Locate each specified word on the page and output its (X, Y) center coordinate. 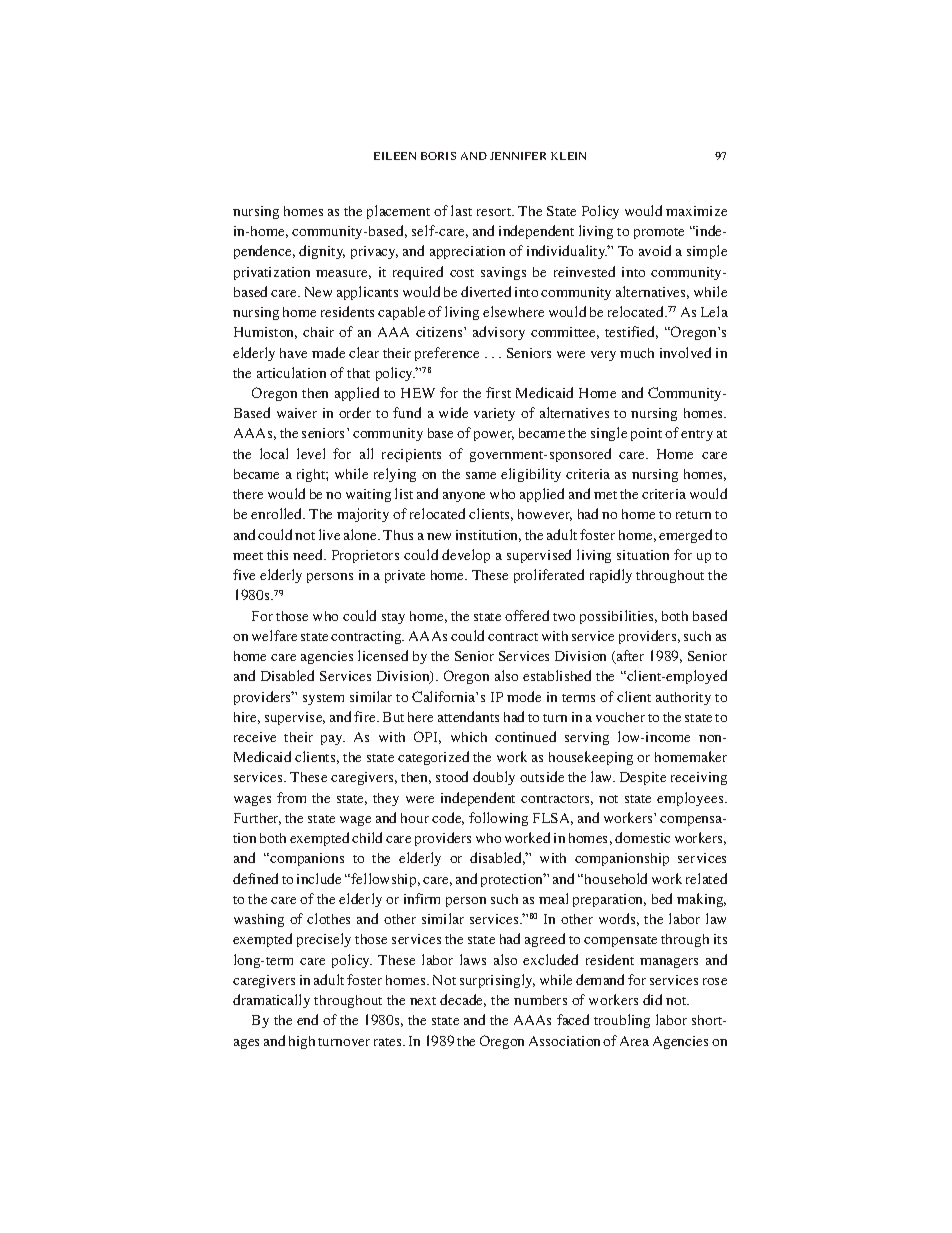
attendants (468, 716)
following (498, 819)
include (319, 878)
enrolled (278, 513)
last (461, 210)
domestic (642, 837)
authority (683, 698)
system (323, 699)
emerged (685, 536)
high (302, 1042)
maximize (696, 211)
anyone (464, 497)
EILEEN (395, 156)
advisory (499, 333)
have (293, 353)
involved (685, 352)
